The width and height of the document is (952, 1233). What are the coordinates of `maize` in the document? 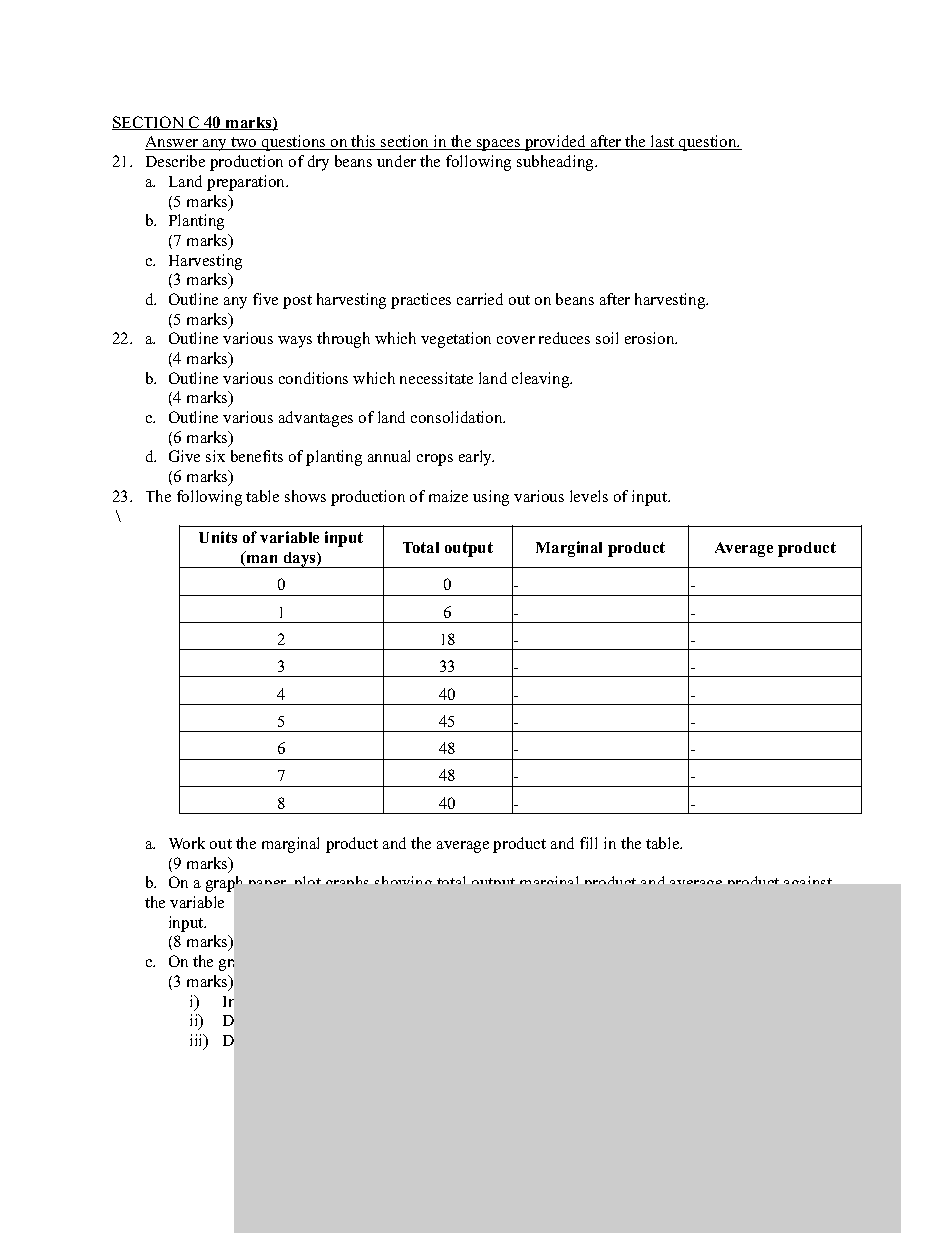 It's located at (448, 496).
